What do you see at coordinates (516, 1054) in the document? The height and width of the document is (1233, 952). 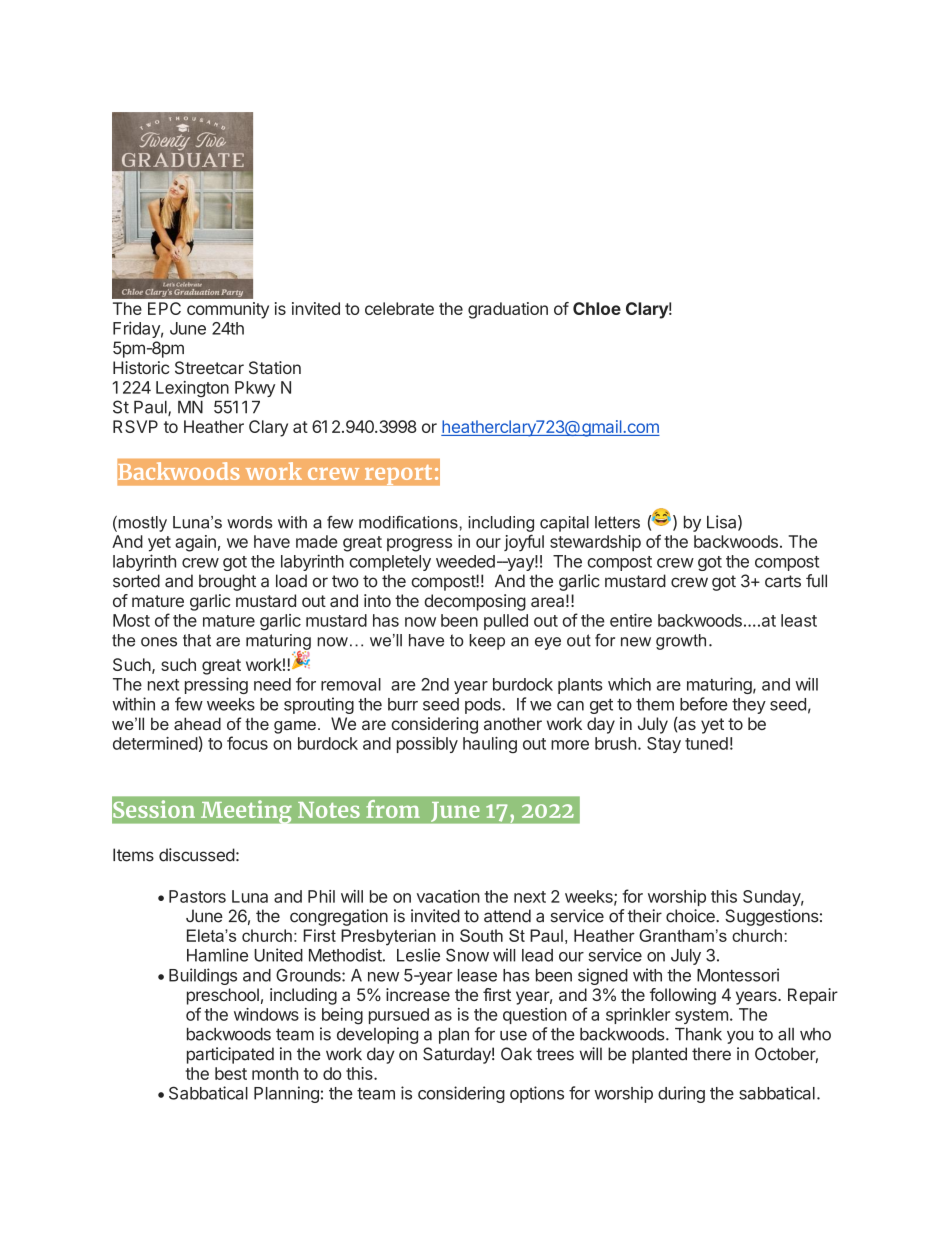 I see `Oak` at bounding box center [516, 1054].
